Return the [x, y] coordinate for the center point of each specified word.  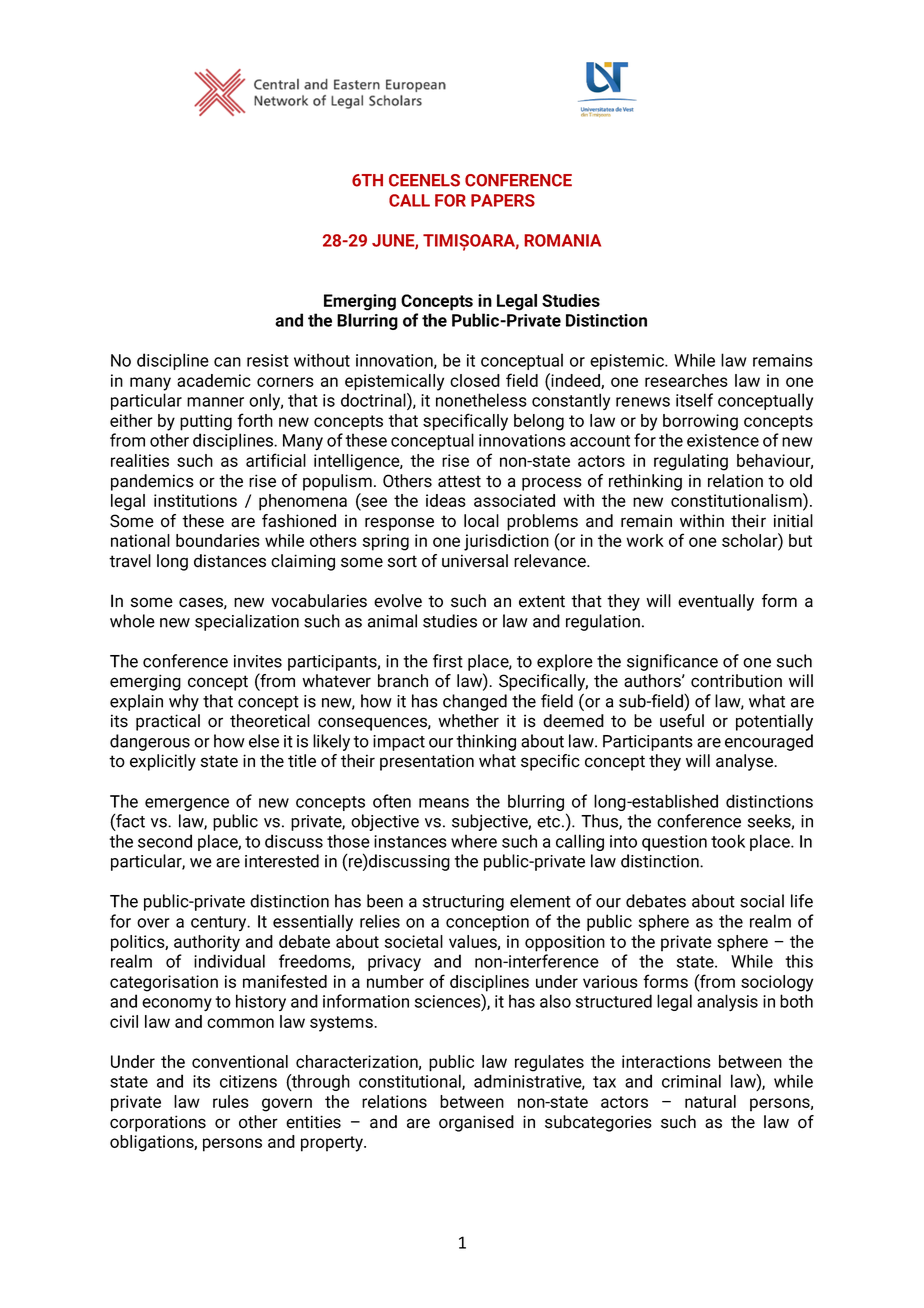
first [448, 661]
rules [231, 1101]
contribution [736, 681]
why [184, 702]
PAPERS [503, 200]
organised [476, 1123]
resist [268, 360]
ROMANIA [562, 240]
